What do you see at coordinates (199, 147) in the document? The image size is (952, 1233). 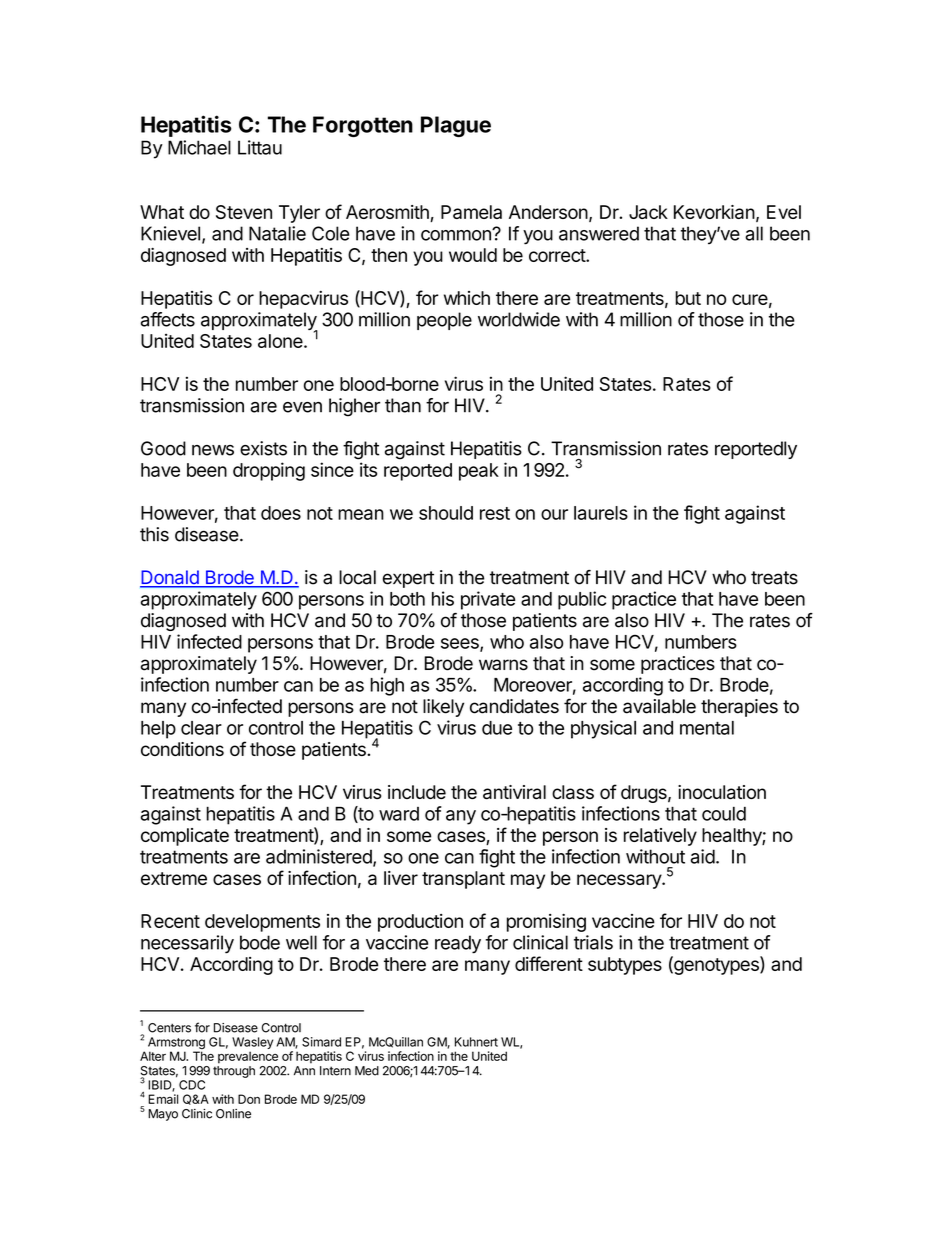 I see `Michael` at bounding box center [199, 147].
